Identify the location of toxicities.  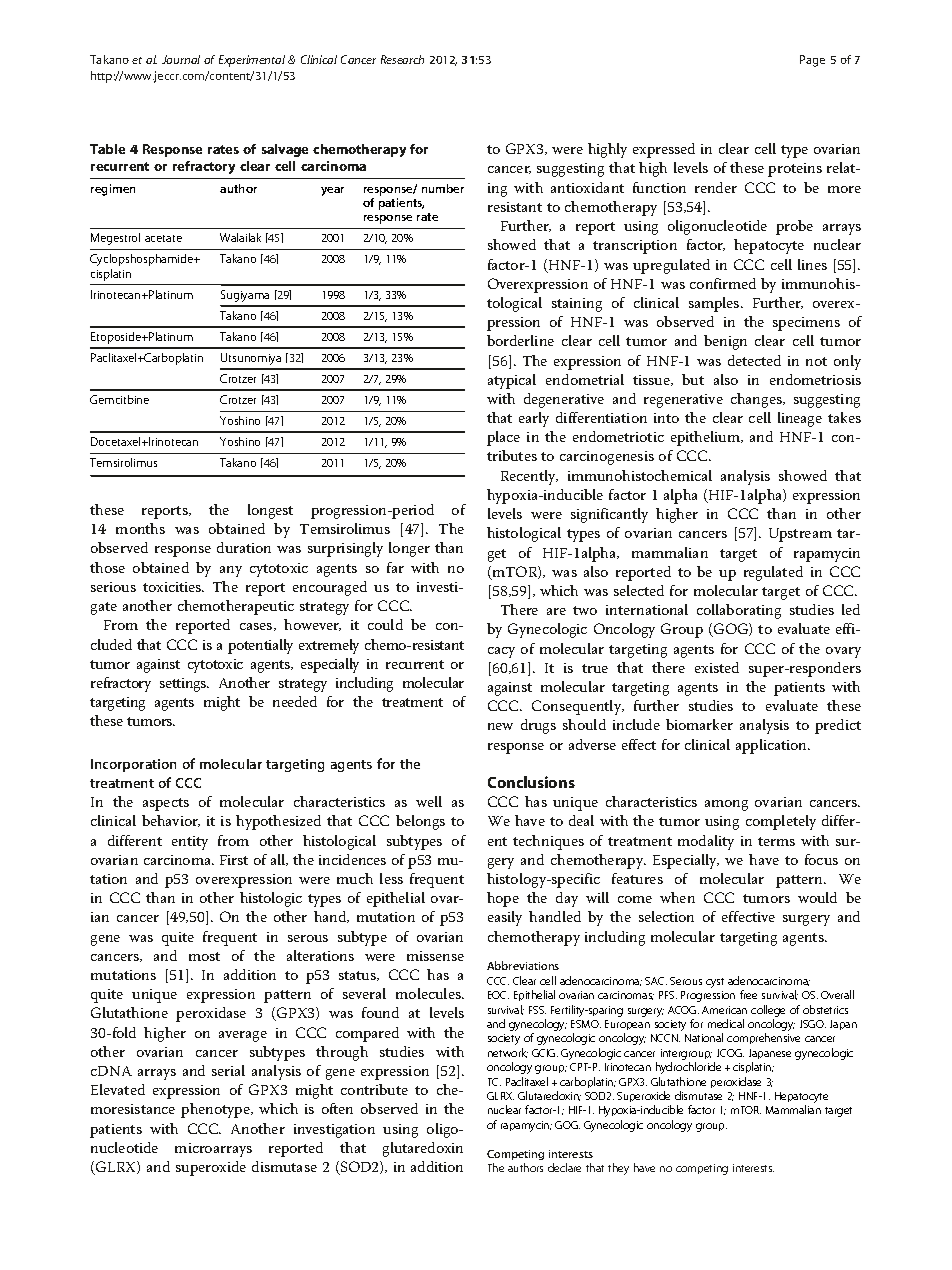
(173, 587).
